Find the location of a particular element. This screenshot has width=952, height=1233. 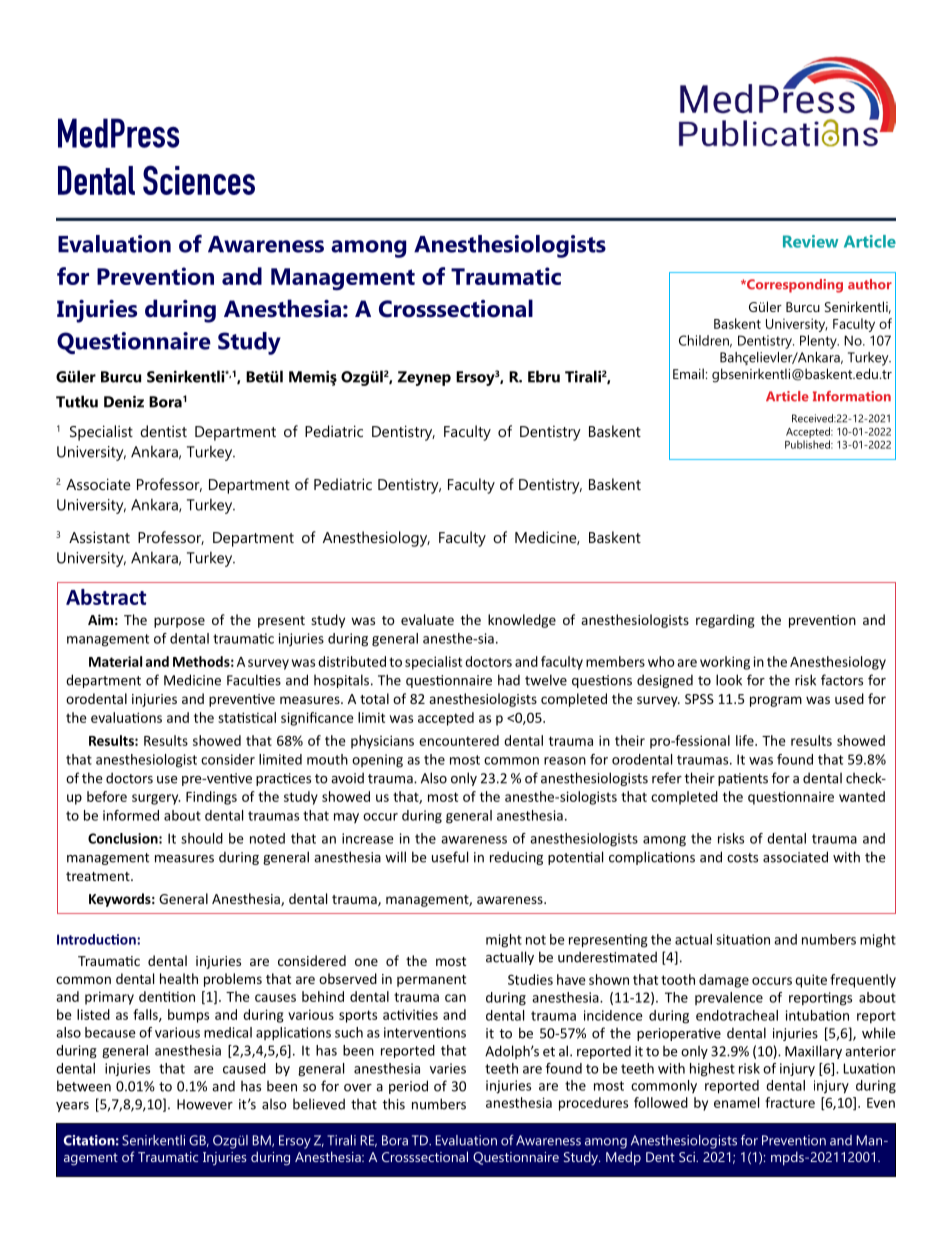

working is located at coordinates (725, 663).
